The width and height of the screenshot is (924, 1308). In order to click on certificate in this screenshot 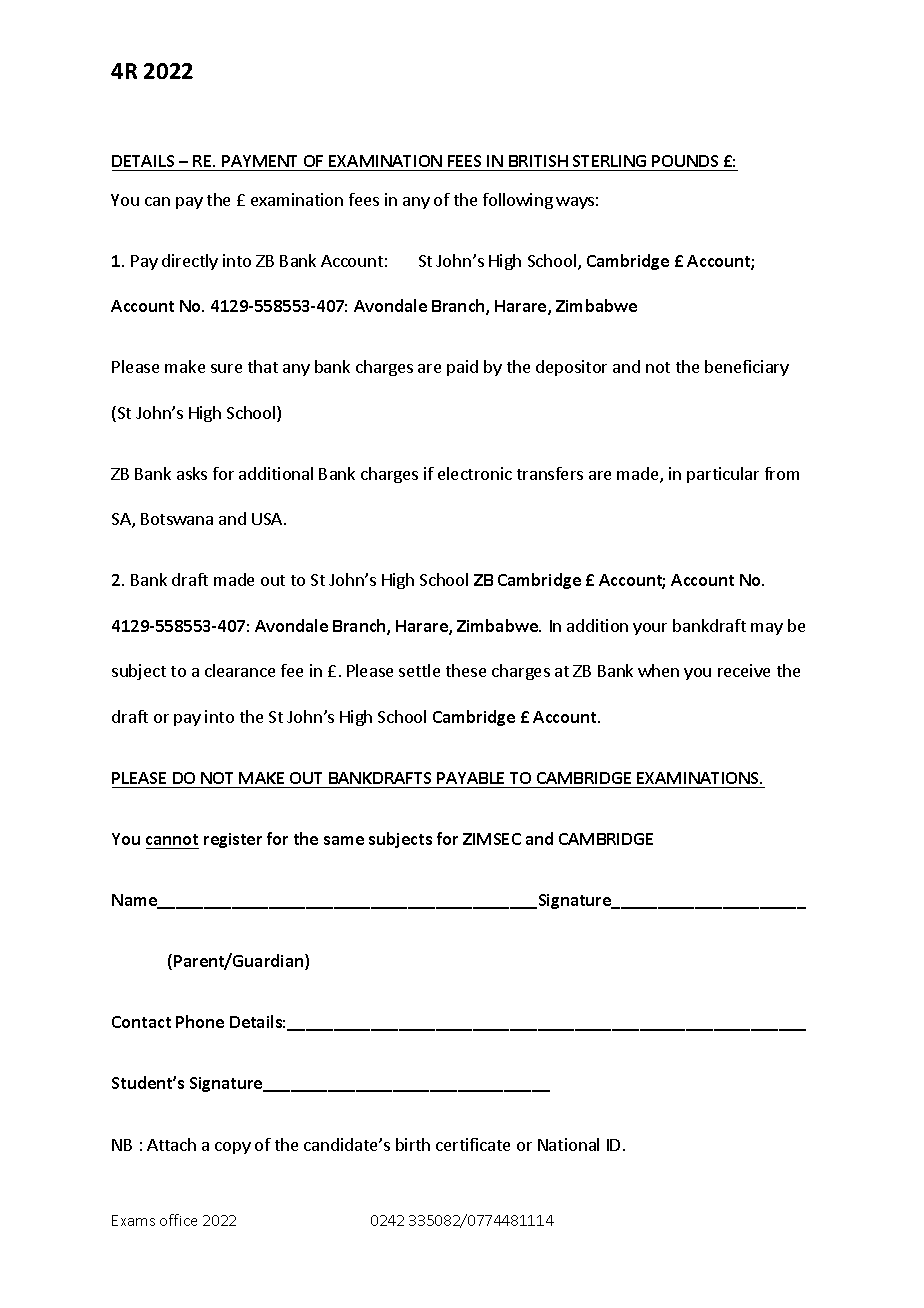, I will do `click(473, 1144)`.
